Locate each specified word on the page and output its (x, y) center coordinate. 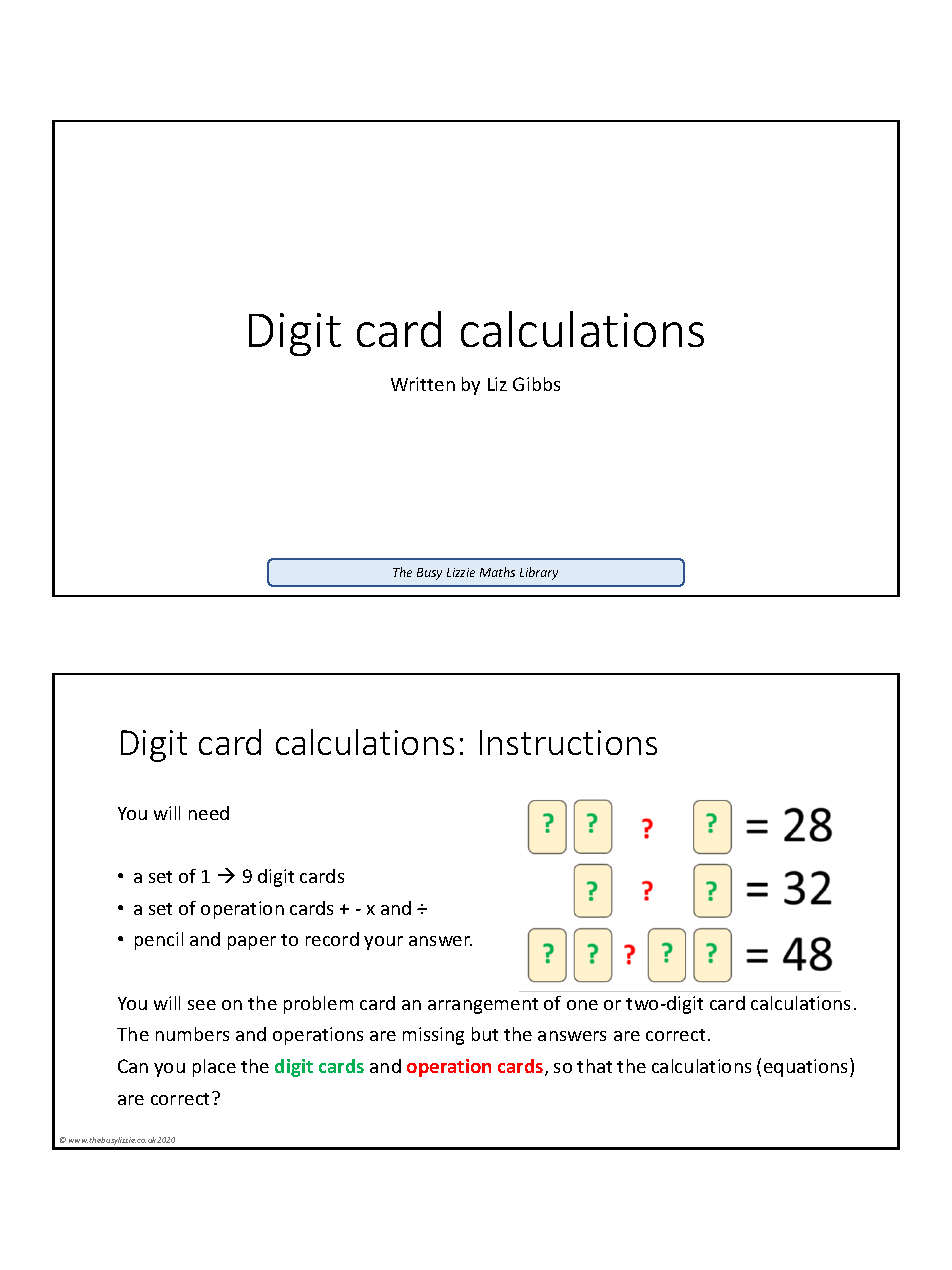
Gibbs (536, 384)
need (209, 813)
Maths (497, 572)
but (485, 1034)
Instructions (568, 742)
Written (423, 384)
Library (539, 573)
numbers (192, 1034)
